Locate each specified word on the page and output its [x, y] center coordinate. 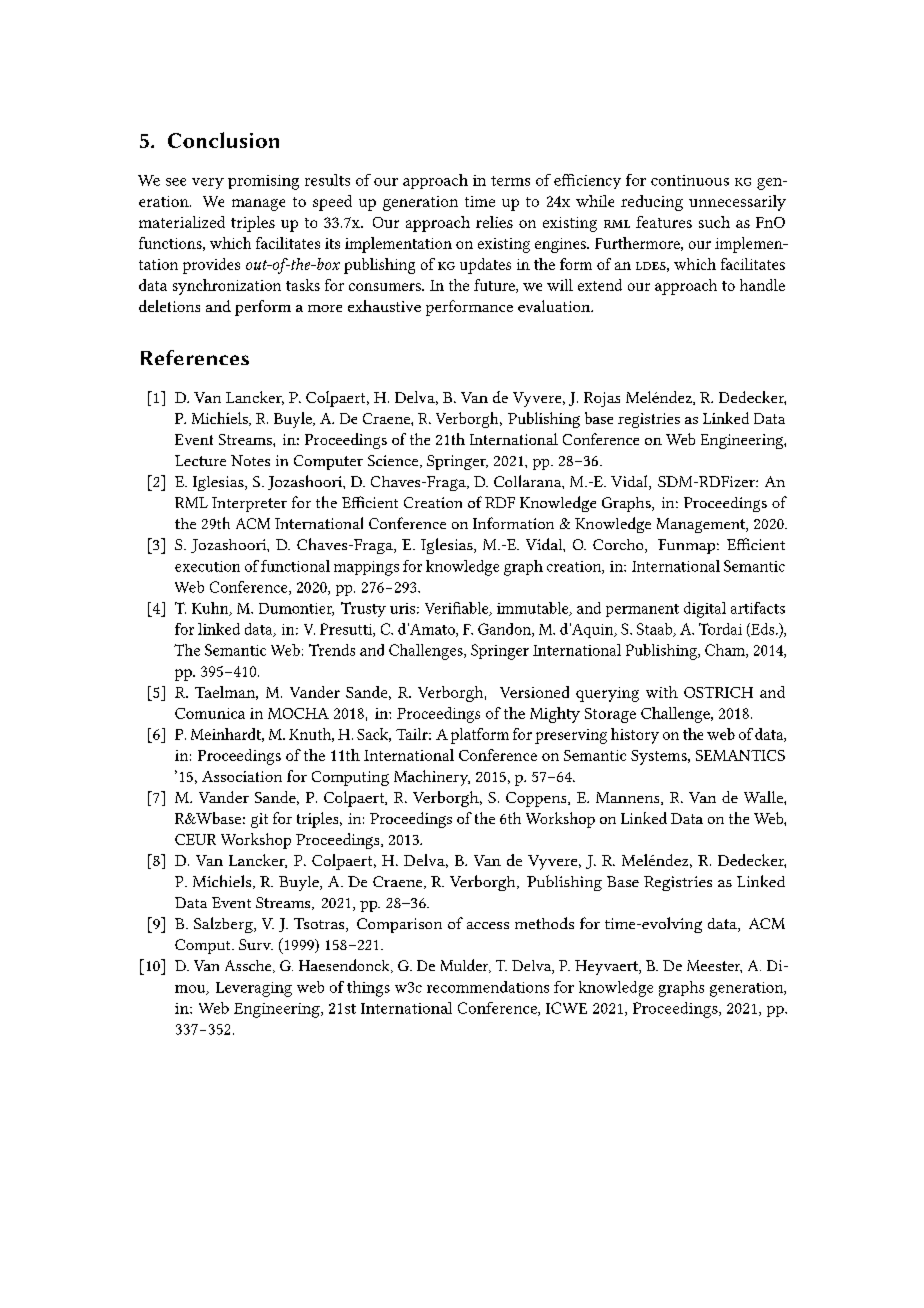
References [195, 357]
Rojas [602, 399]
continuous [690, 180]
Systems [660, 757]
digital [705, 610]
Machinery [432, 778]
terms [510, 181]
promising [263, 182]
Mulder [466, 966]
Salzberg [224, 925]
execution [207, 566]
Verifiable [458, 609]
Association [242, 776]
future [495, 286]
